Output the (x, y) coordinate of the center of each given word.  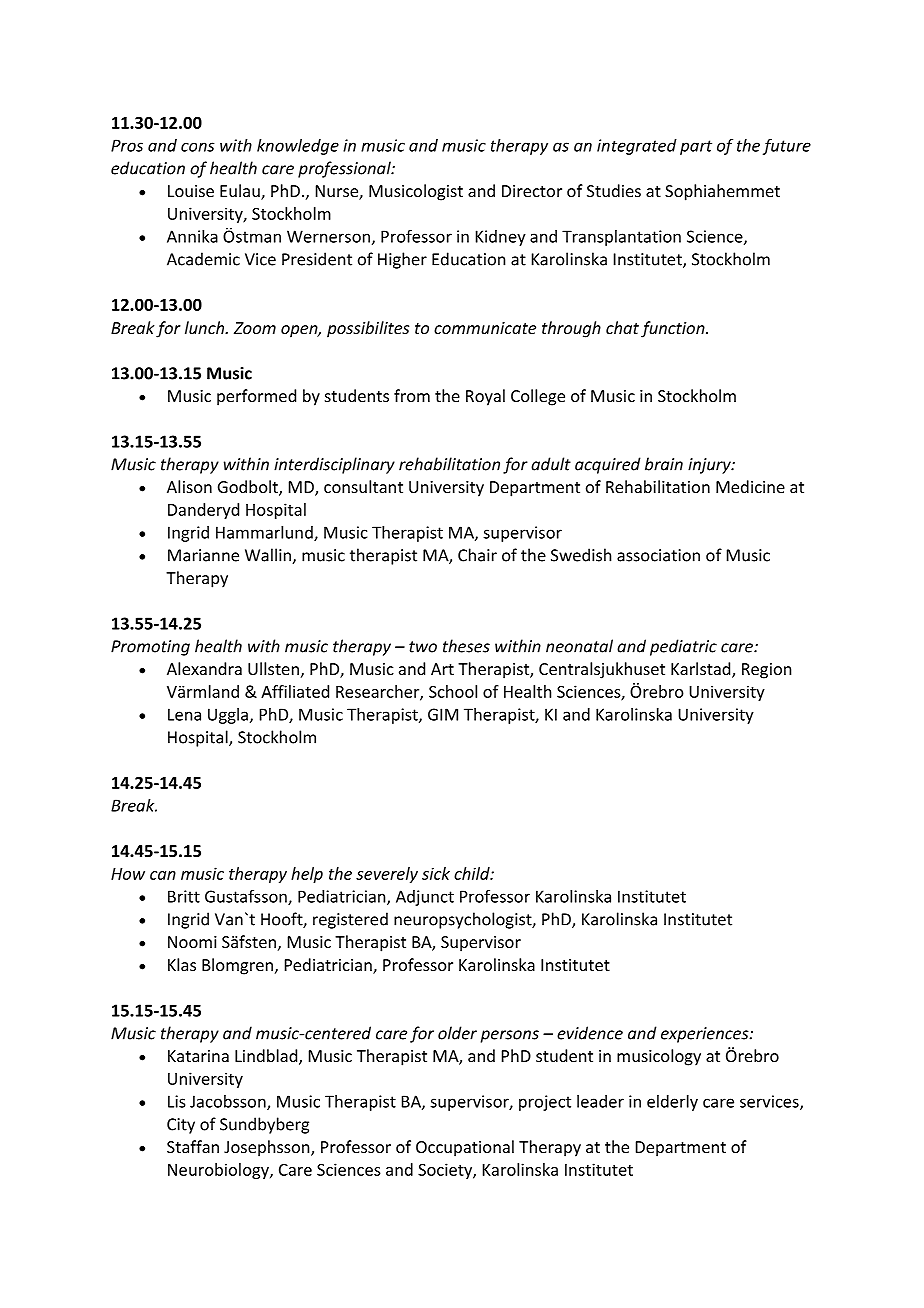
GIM (443, 714)
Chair (477, 555)
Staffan (193, 1146)
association (658, 555)
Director (532, 191)
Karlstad (702, 670)
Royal (485, 397)
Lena (184, 714)
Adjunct (425, 898)
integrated (637, 147)
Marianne (203, 555)
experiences (706, 1035)
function (674, 329)
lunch (205, 327)
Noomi (192, 942)
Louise (191, 191)
